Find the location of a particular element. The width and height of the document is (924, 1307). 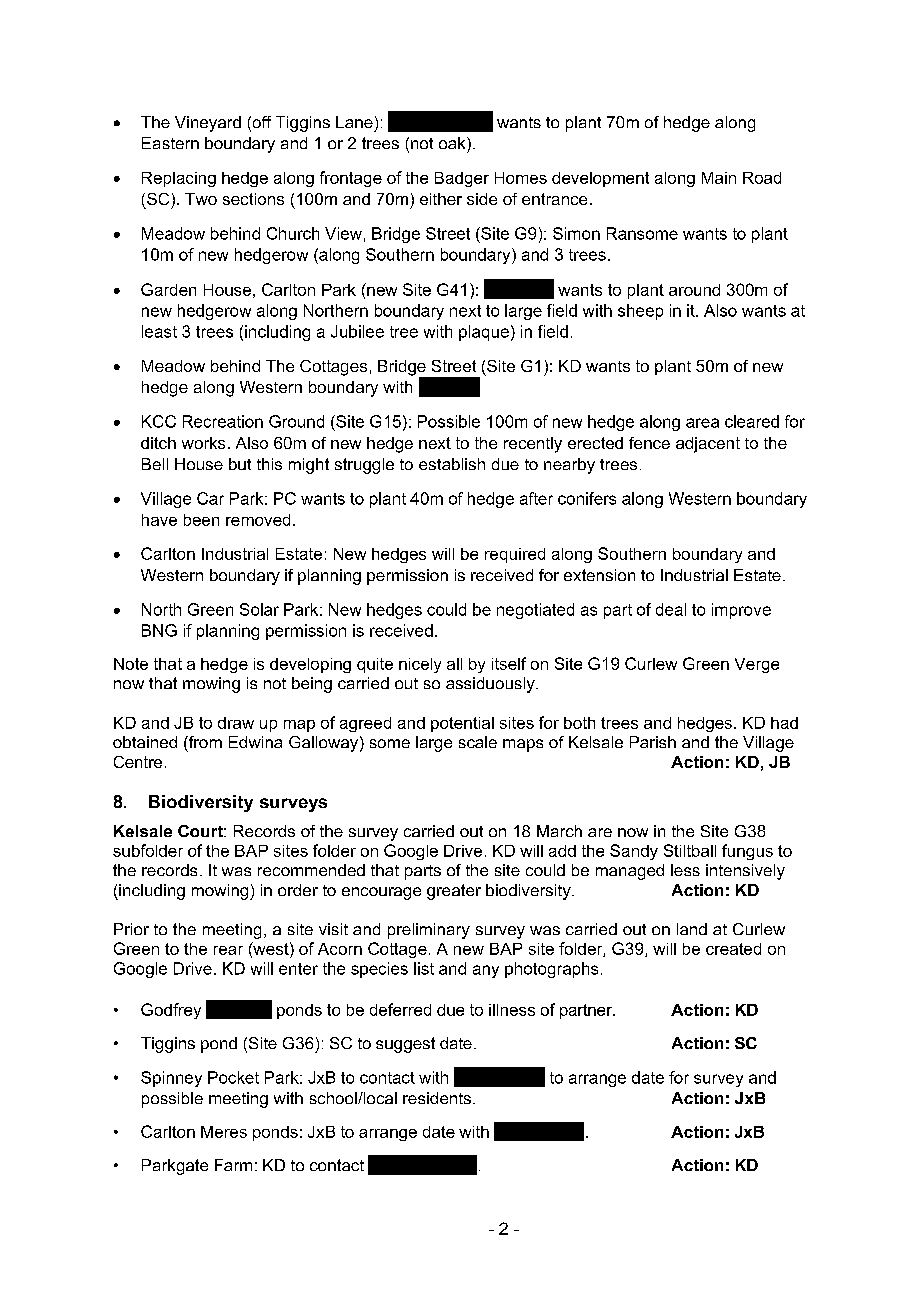

establish is located at coordinates (452, 464).
